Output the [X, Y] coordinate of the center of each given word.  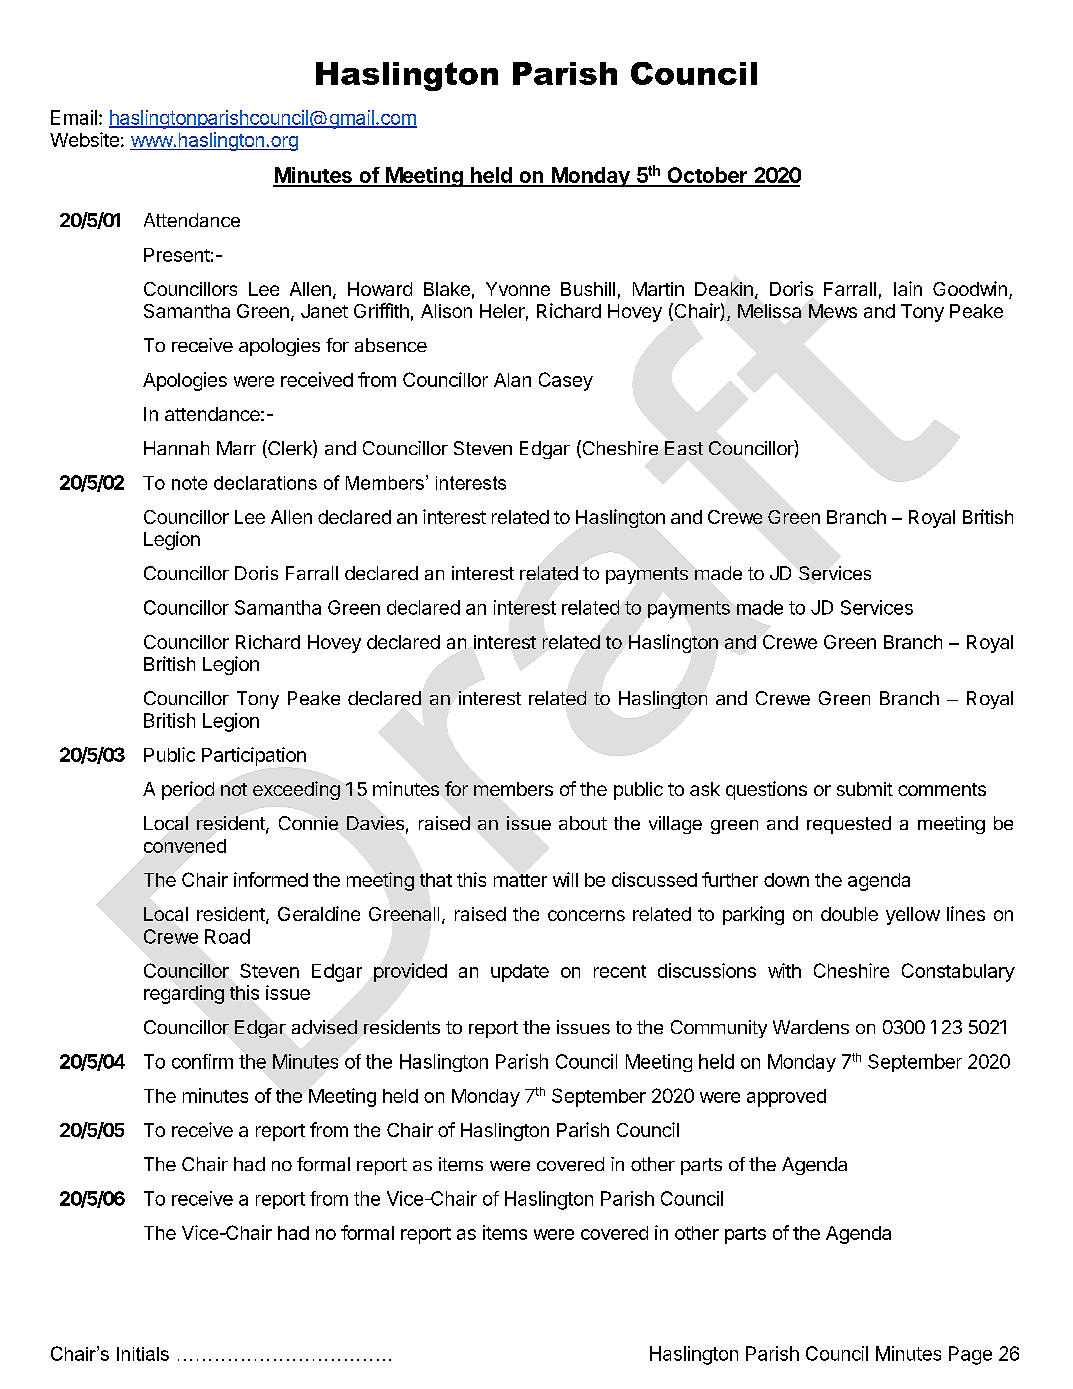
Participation [254, 756]
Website [84, 139]
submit [865, 789]
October [707, 176]
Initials [143, 1354]
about [583, 823]
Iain [908, 288]
